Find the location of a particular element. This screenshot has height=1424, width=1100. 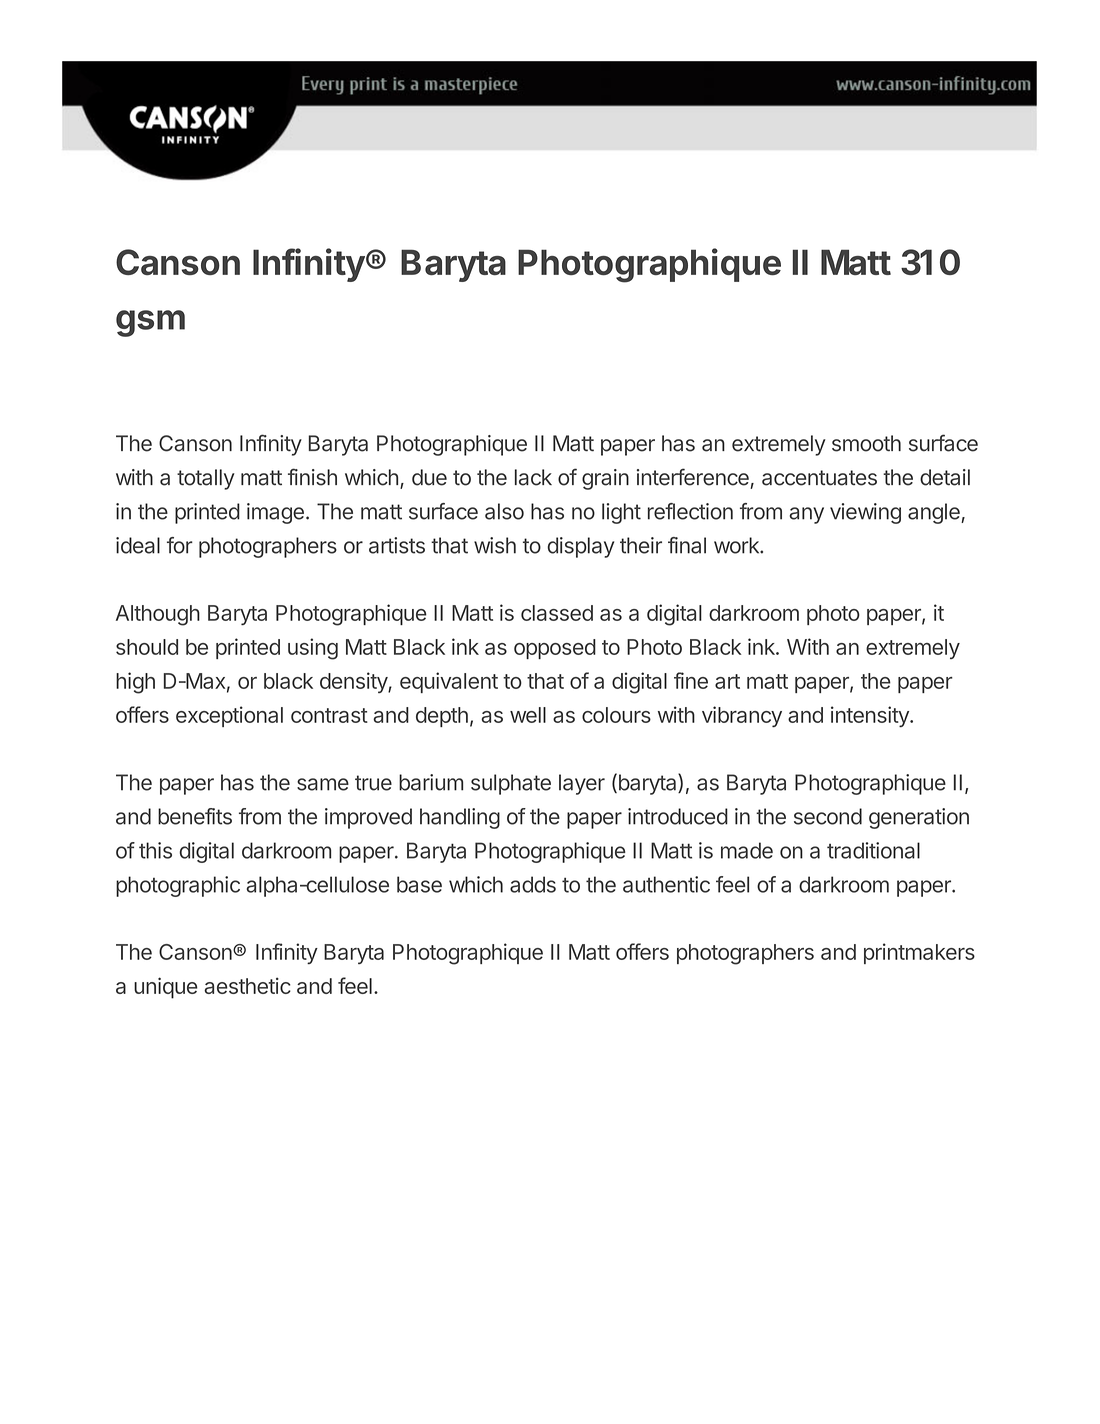

intensity is located at coordinates (871, 716).
